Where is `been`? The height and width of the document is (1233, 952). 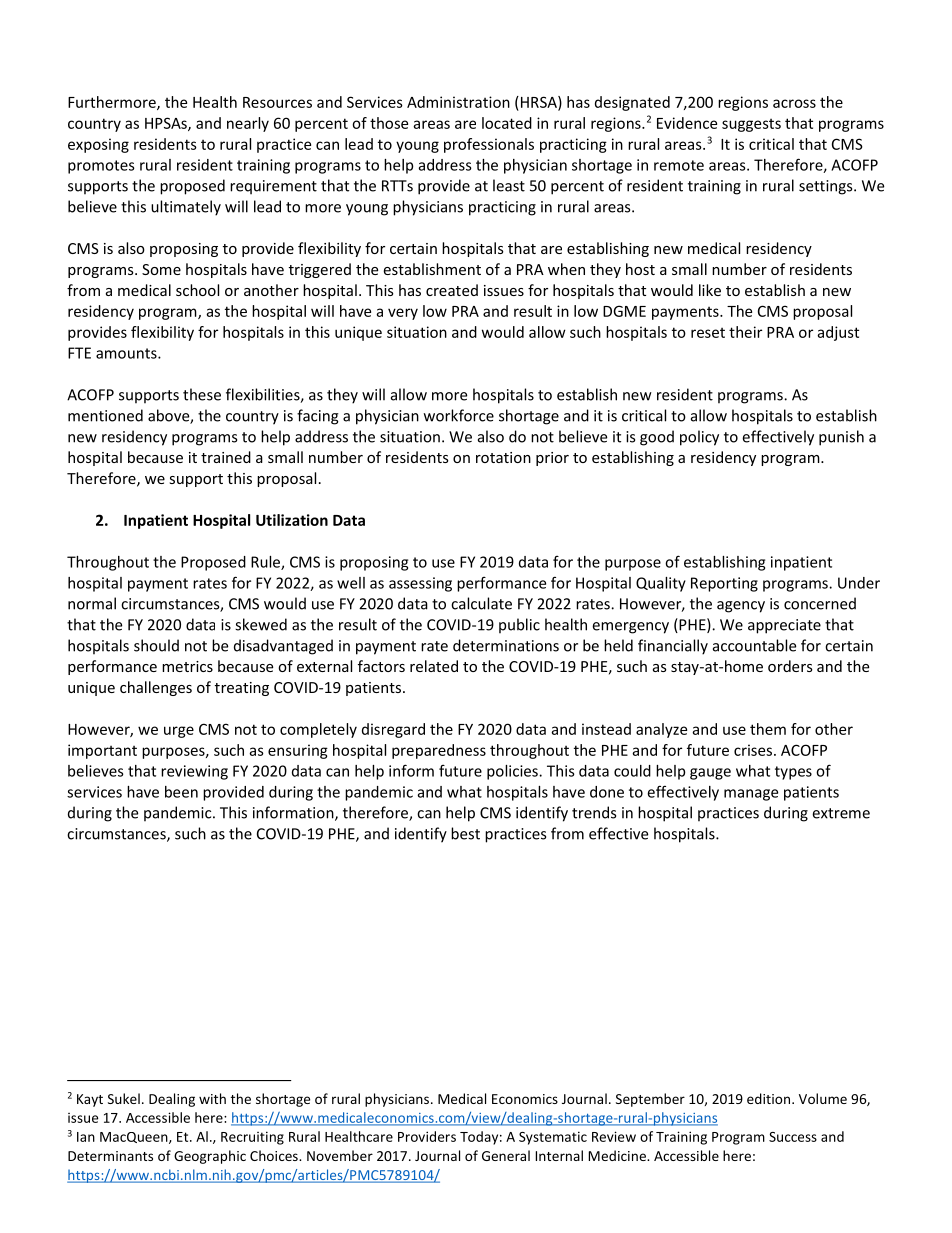 been is located at coordinates (181, 792).
